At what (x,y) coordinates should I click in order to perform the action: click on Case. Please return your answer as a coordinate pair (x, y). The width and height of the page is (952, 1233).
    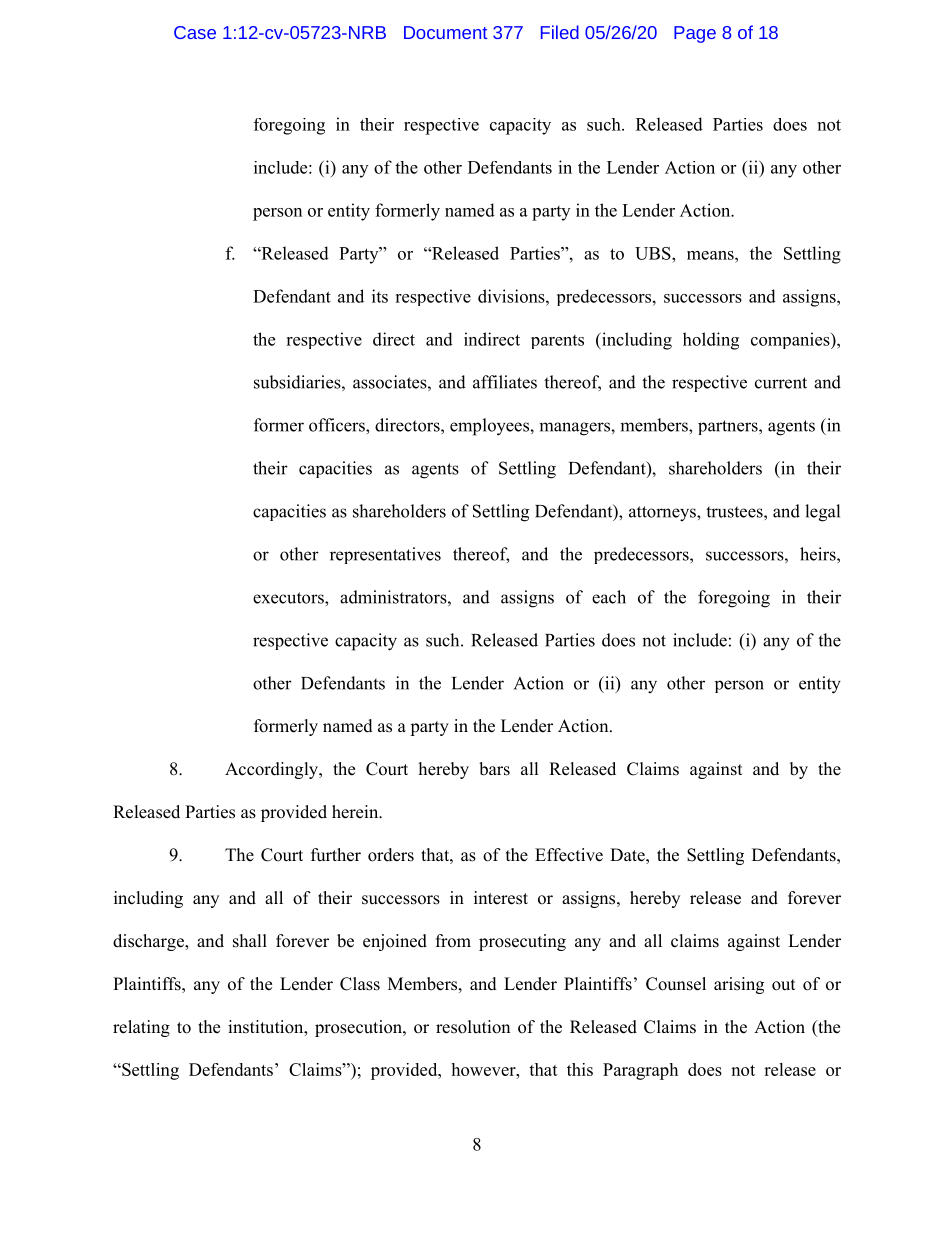
    Looking at the image, I should click on (195, 32).
